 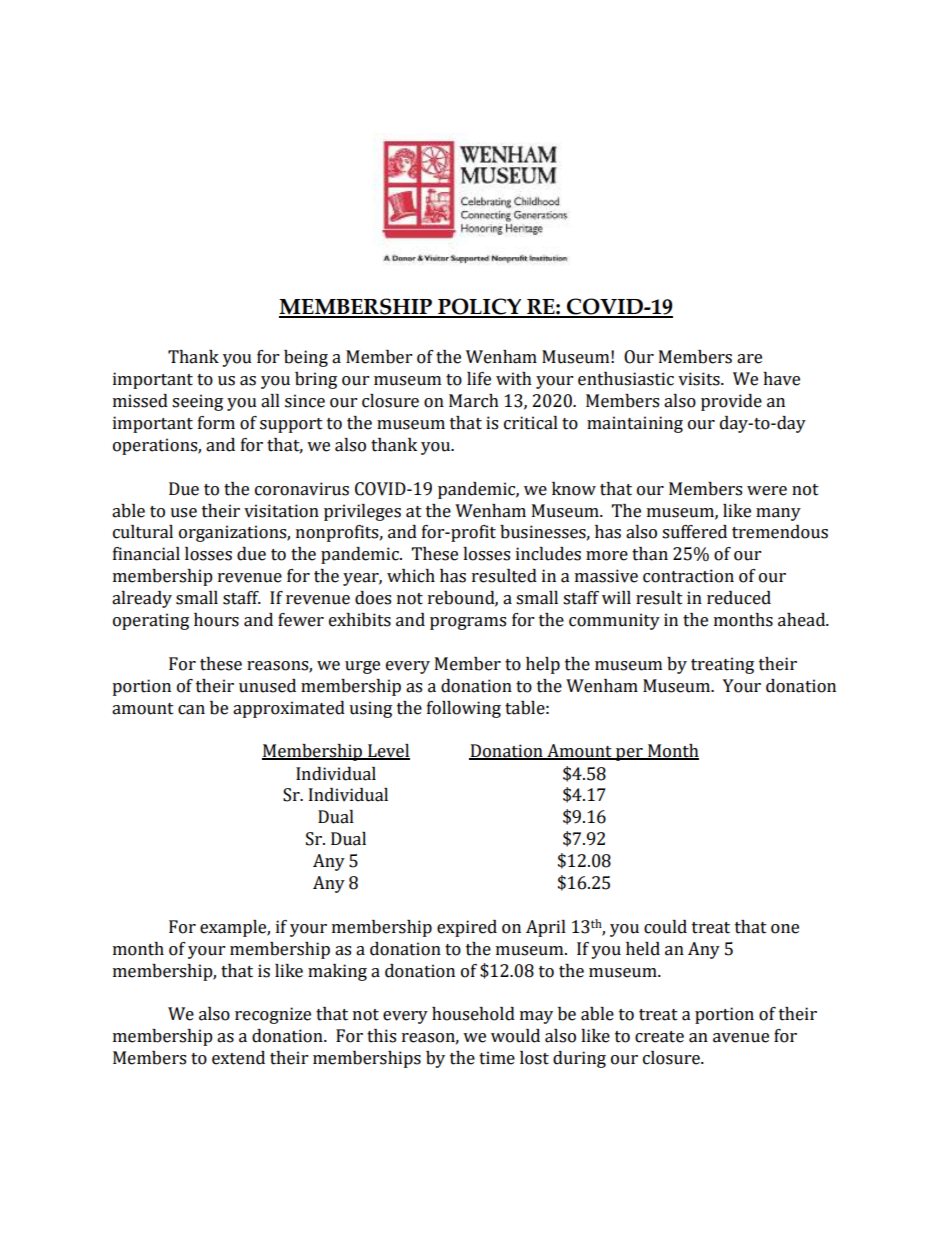 I want to click on extend, so click(x=238, y=1058).
